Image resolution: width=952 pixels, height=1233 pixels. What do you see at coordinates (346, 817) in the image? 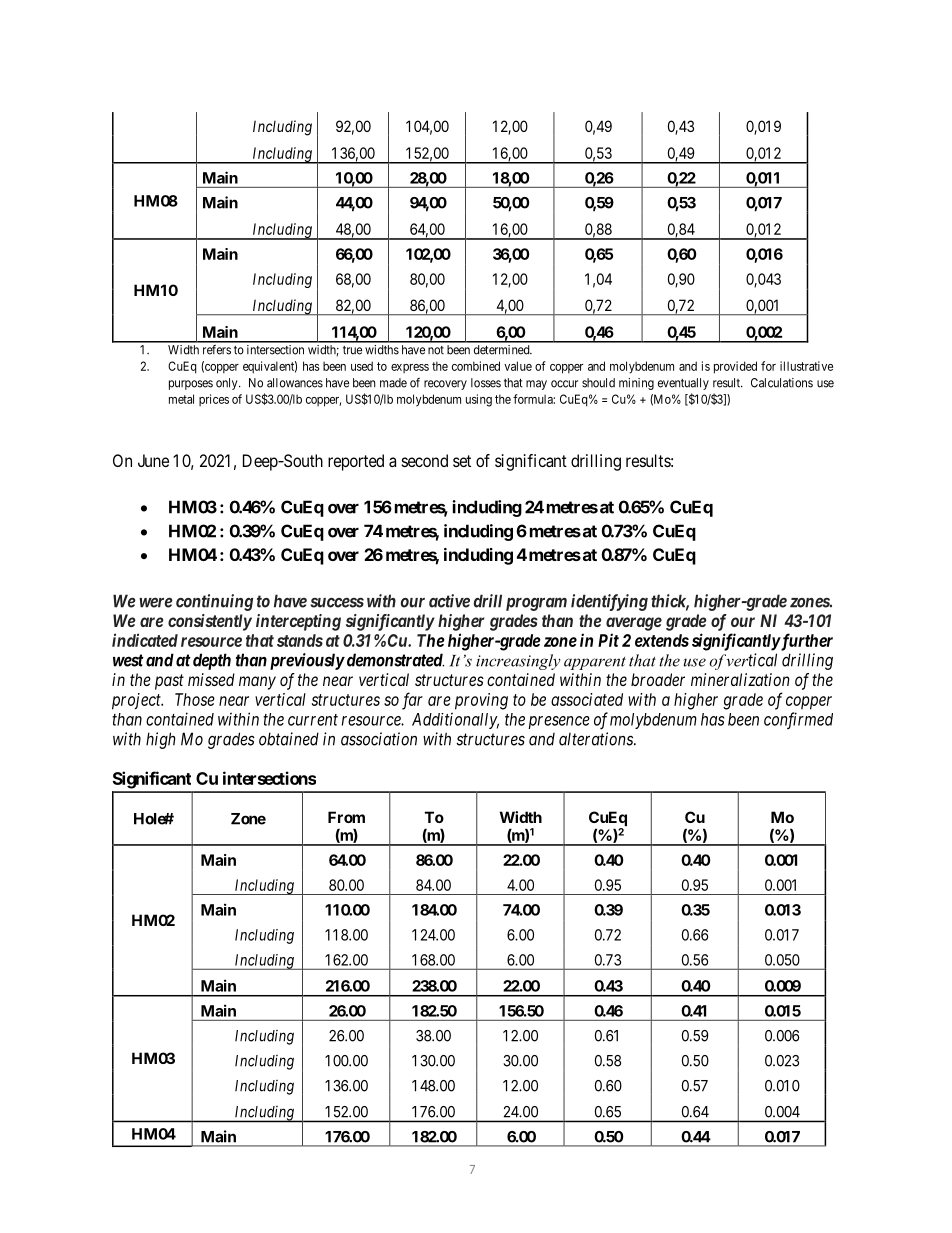
I see `From` at bounding box center [346, 817].
